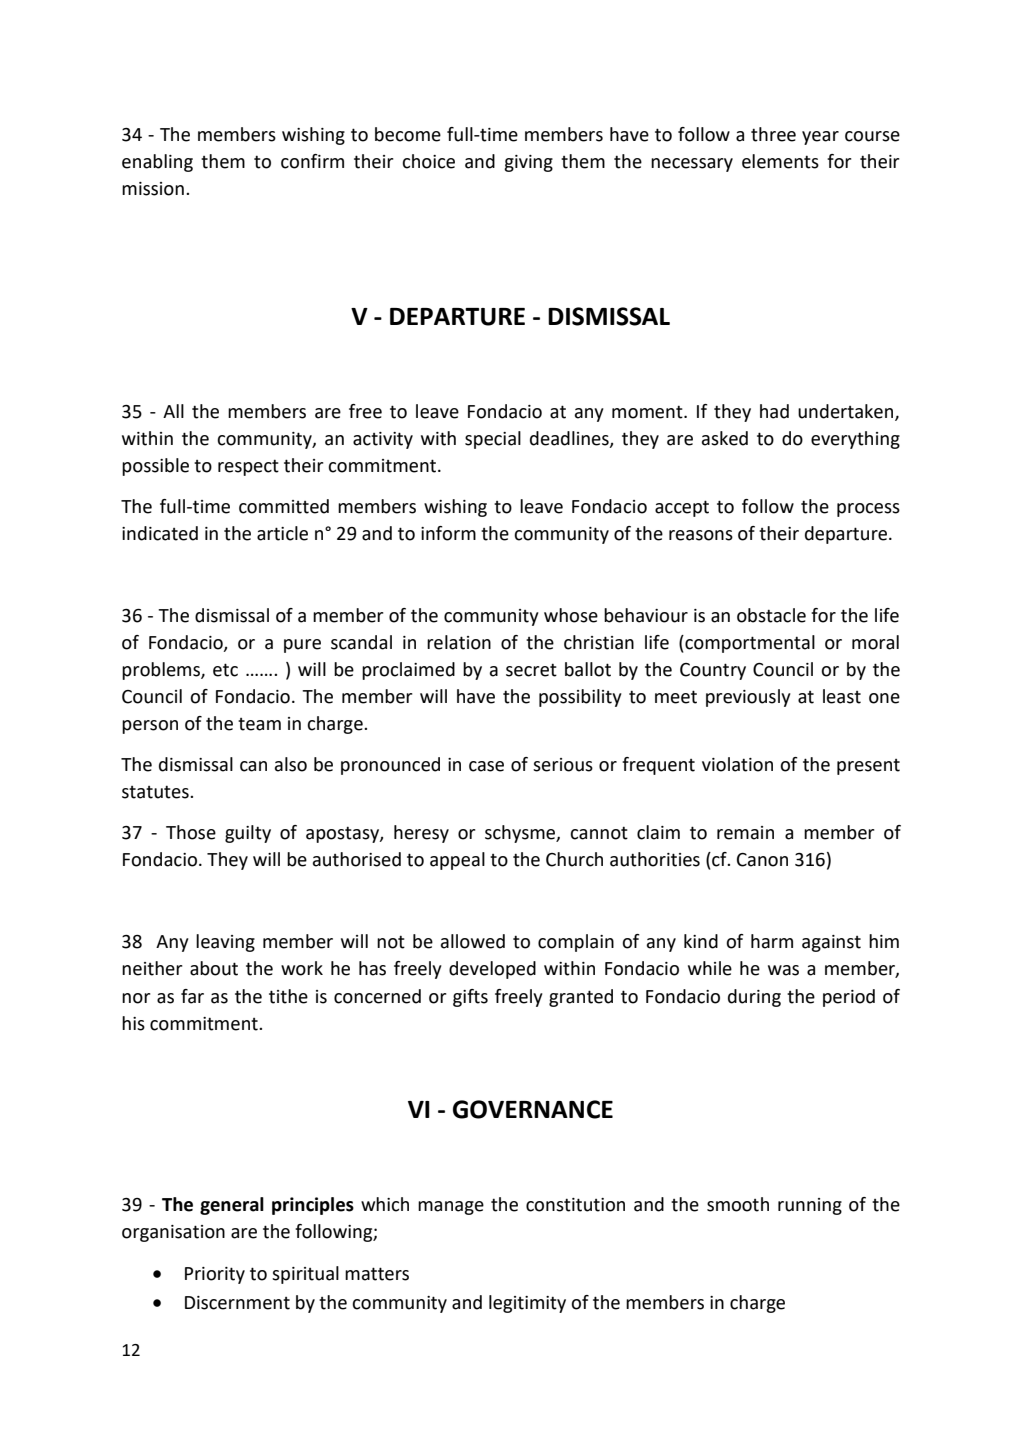 The width and height of the screenshot is (1022, 1445). Describe the element at coordinates (215, 1275) in the screenshot. I see `Priority` at that location.
